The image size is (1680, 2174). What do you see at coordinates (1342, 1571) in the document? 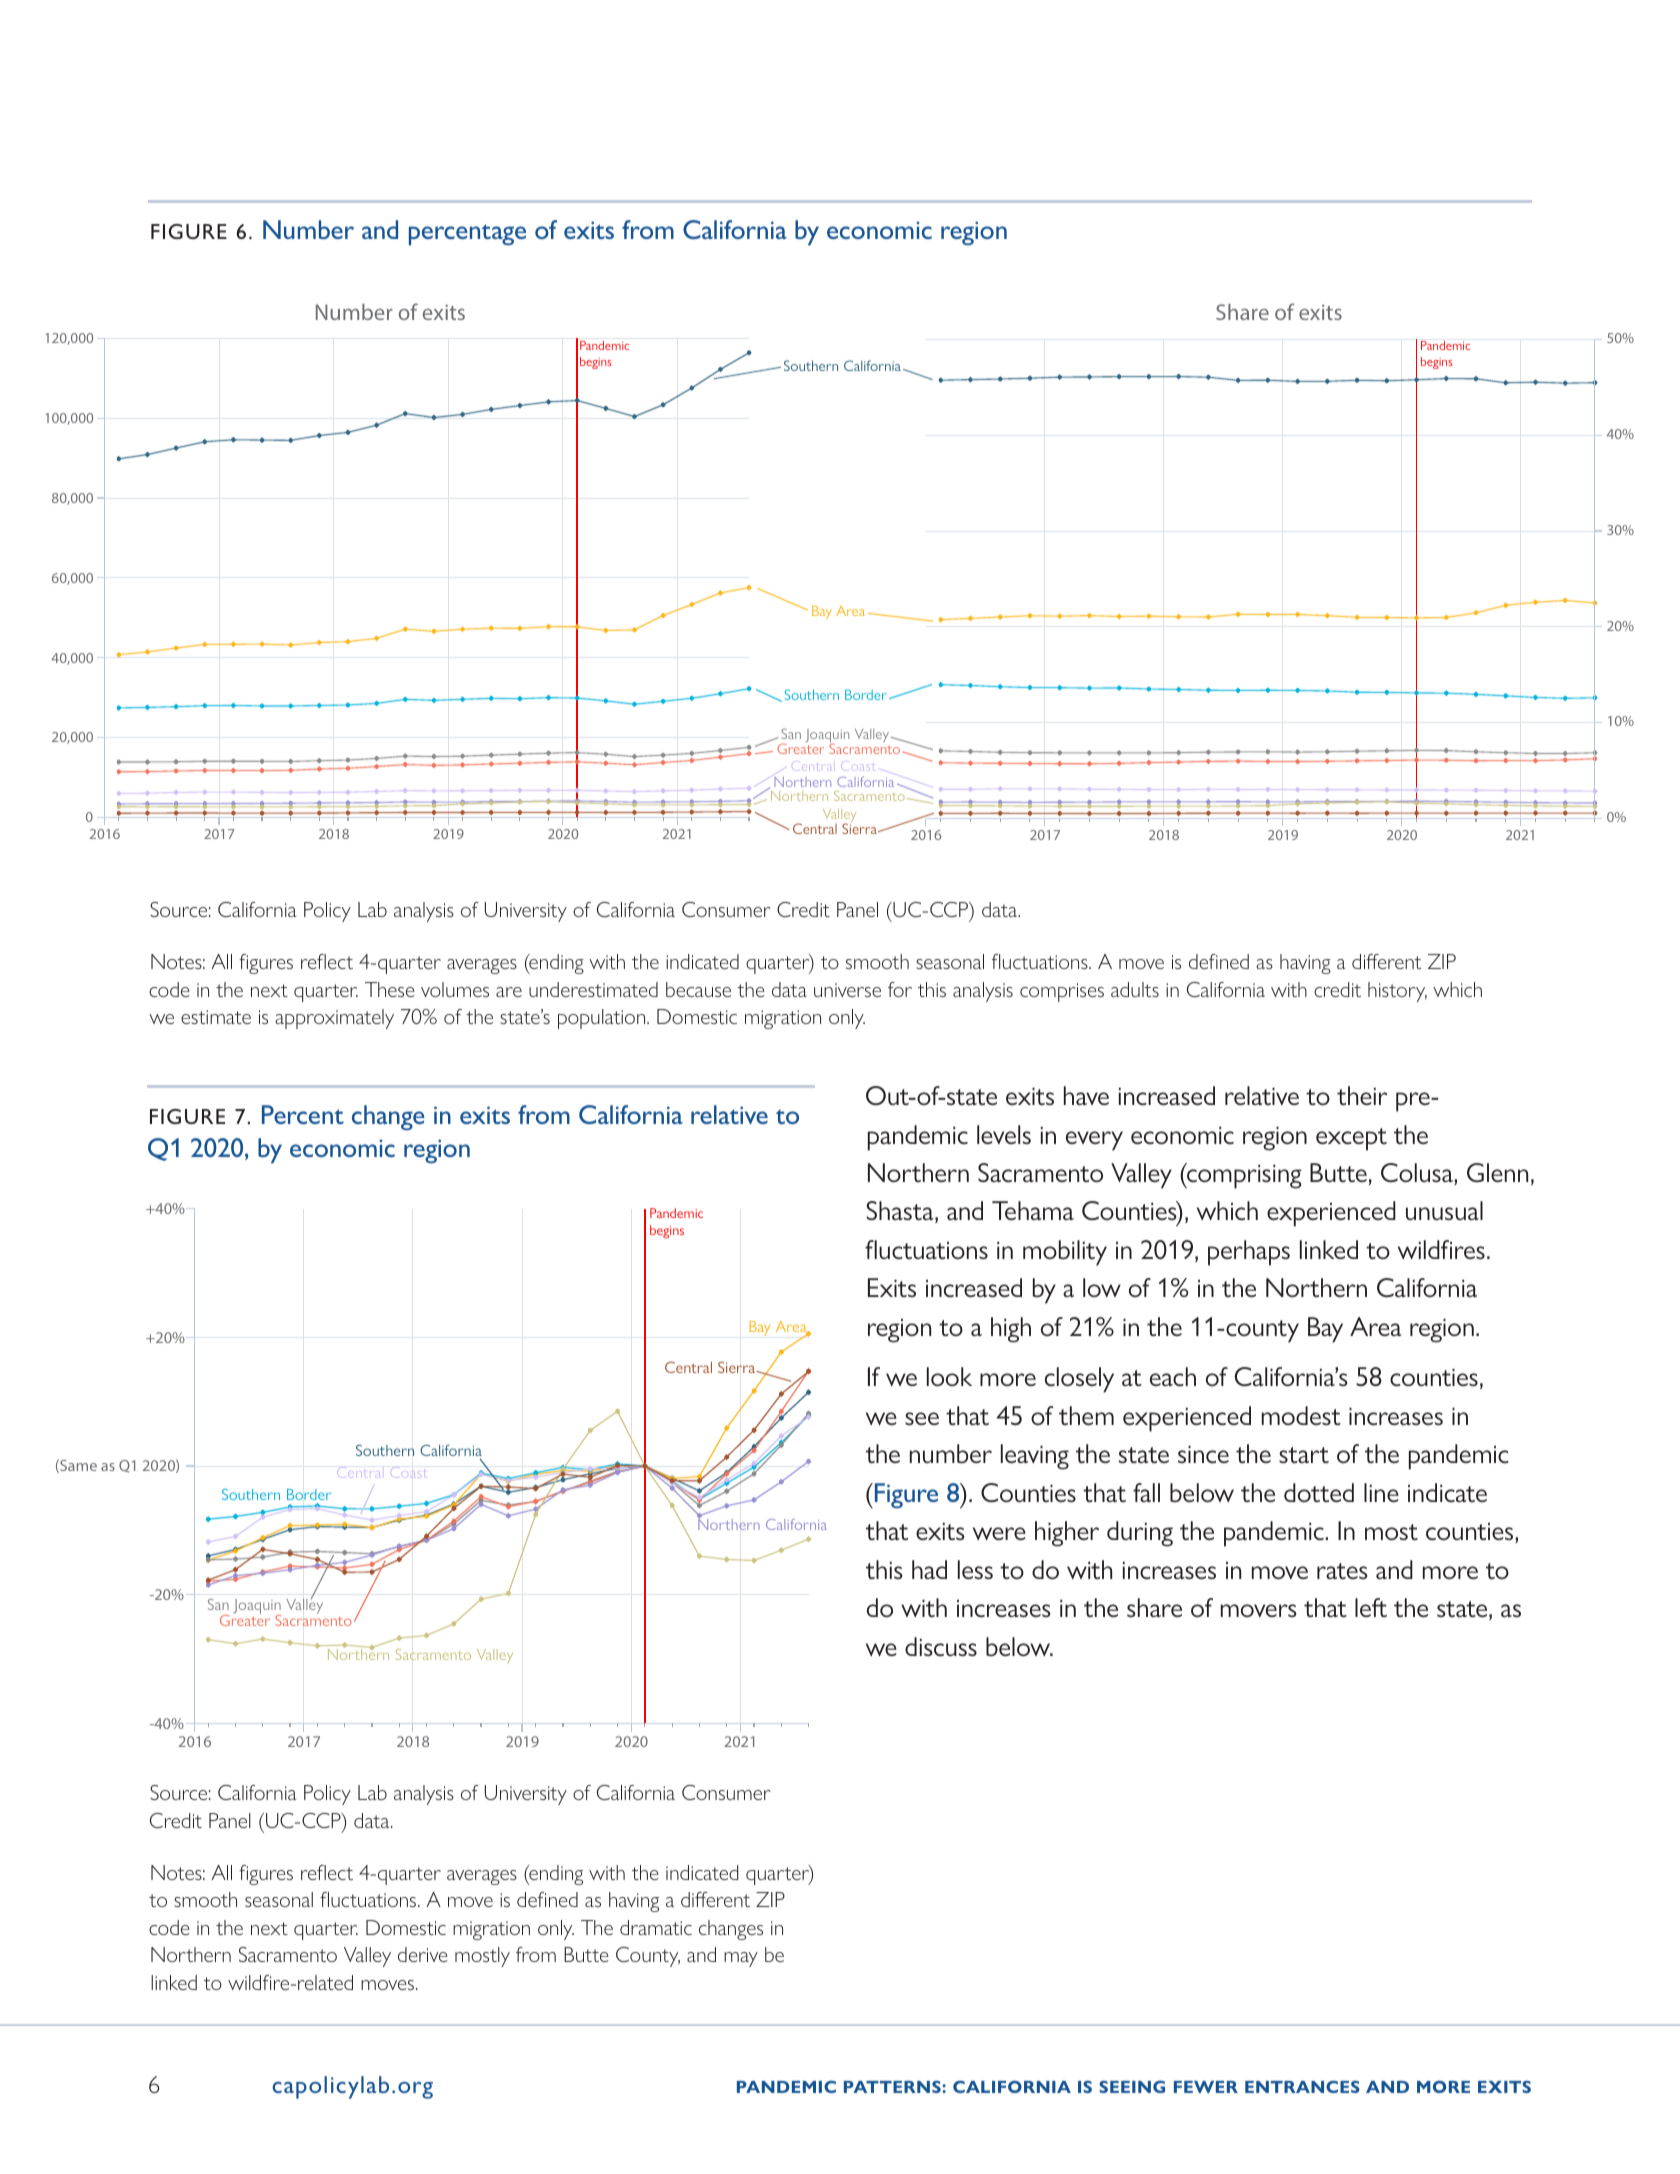
I see `rates` at bounding box center [1342, 1571].
